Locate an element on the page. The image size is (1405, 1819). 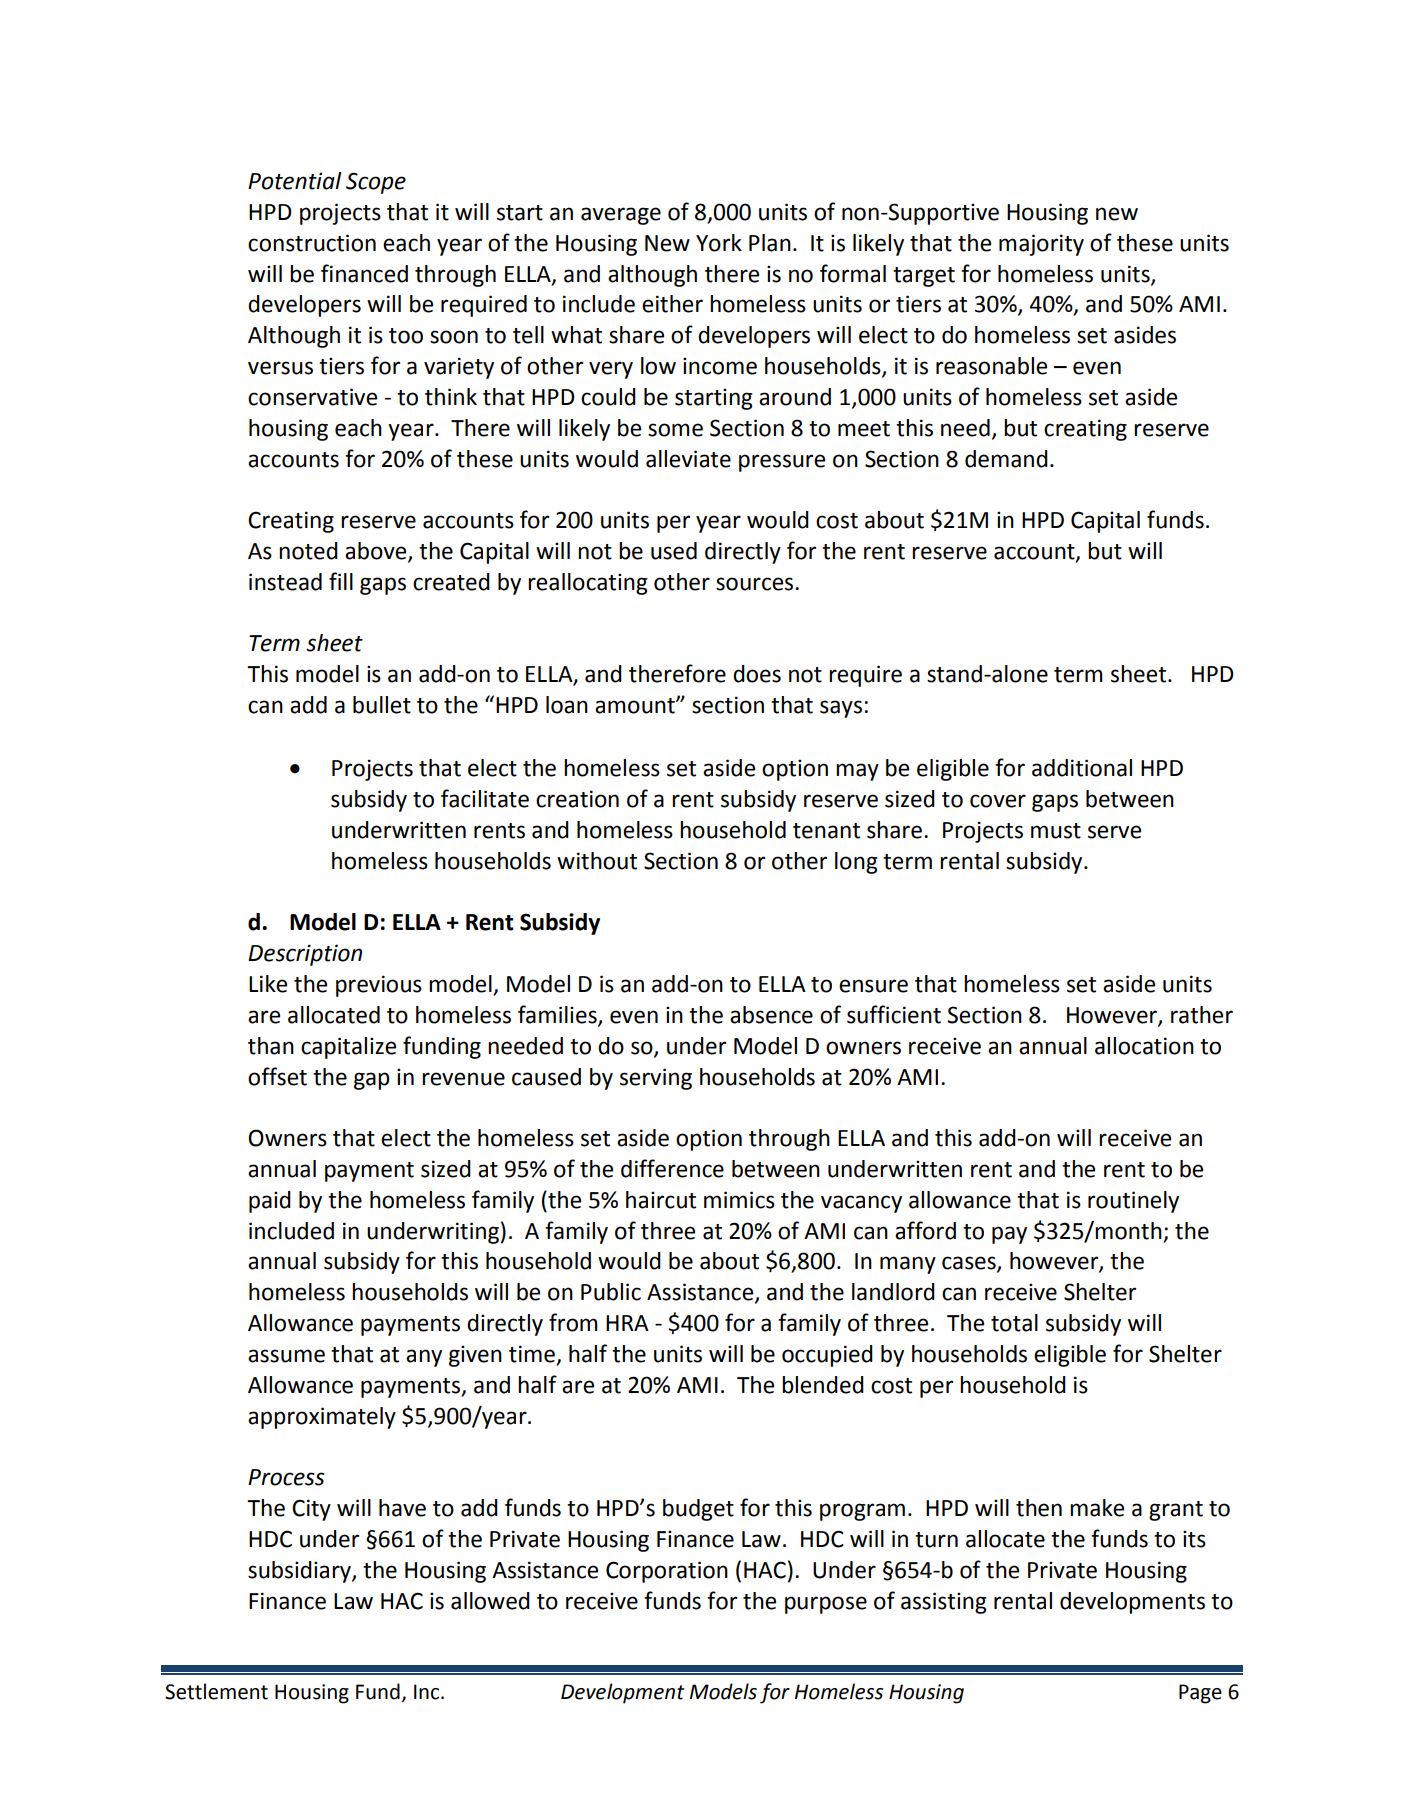
majority is located at coordinates (1041, 245).
